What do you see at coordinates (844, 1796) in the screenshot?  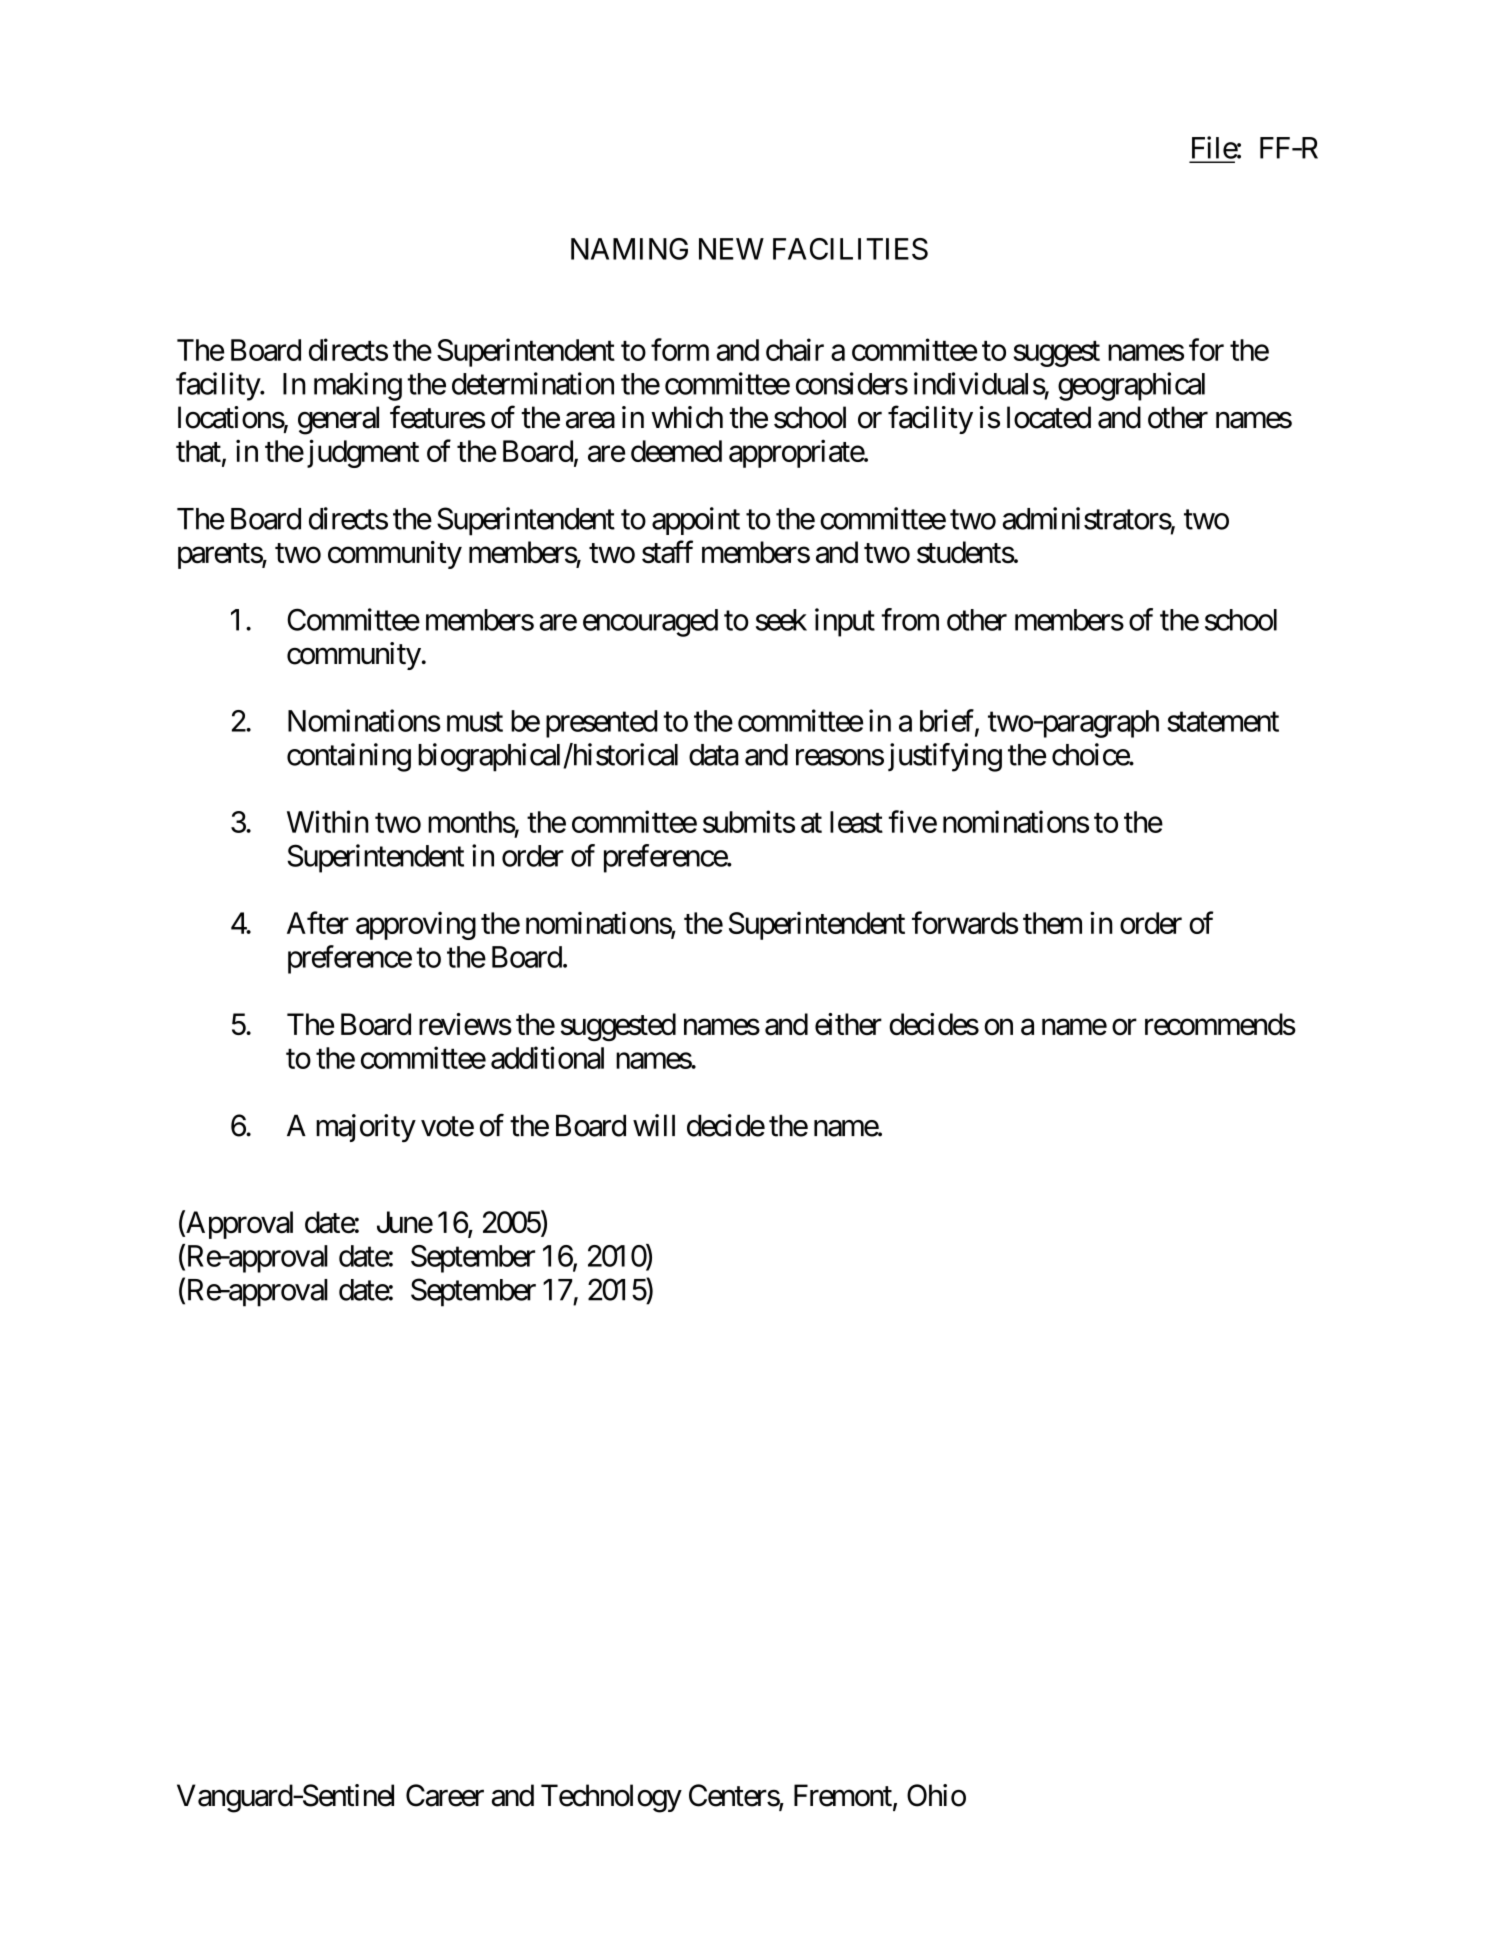 I see `Fremont` at bounding box center [844, 1796].
